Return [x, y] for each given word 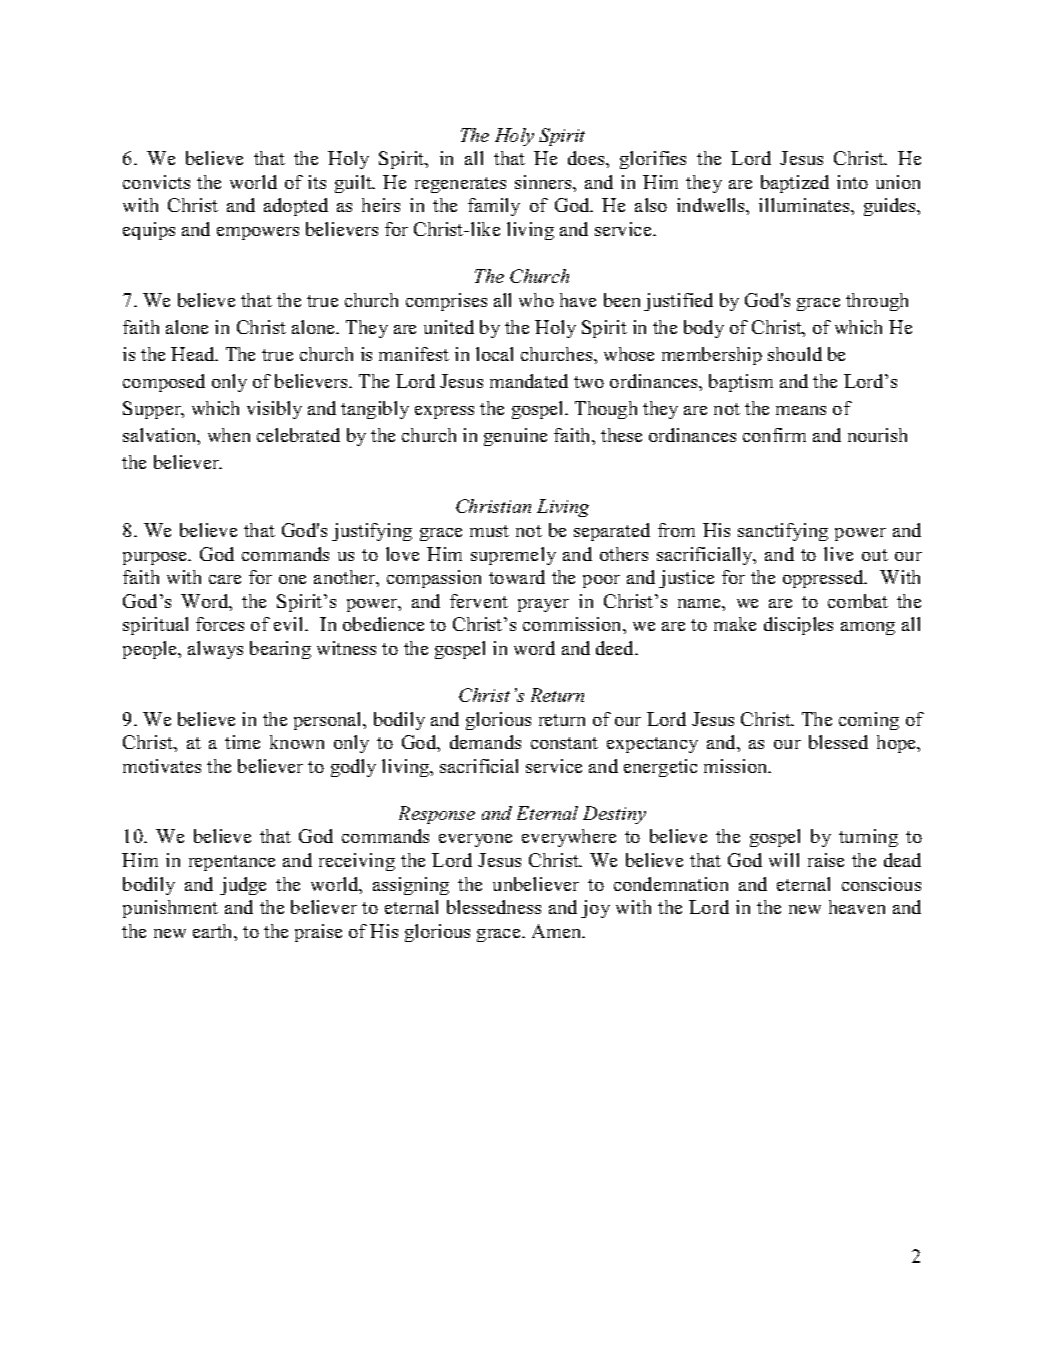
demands [485, 742]
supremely [513, 556]
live [838, 554]
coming [869, 721]
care [225, 579]
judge [243, 886]
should [795, 354]
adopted [296, 207]
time [242, 742]
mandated [529, 381]
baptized [795, 184]
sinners [544, 182]
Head [194, 354]
